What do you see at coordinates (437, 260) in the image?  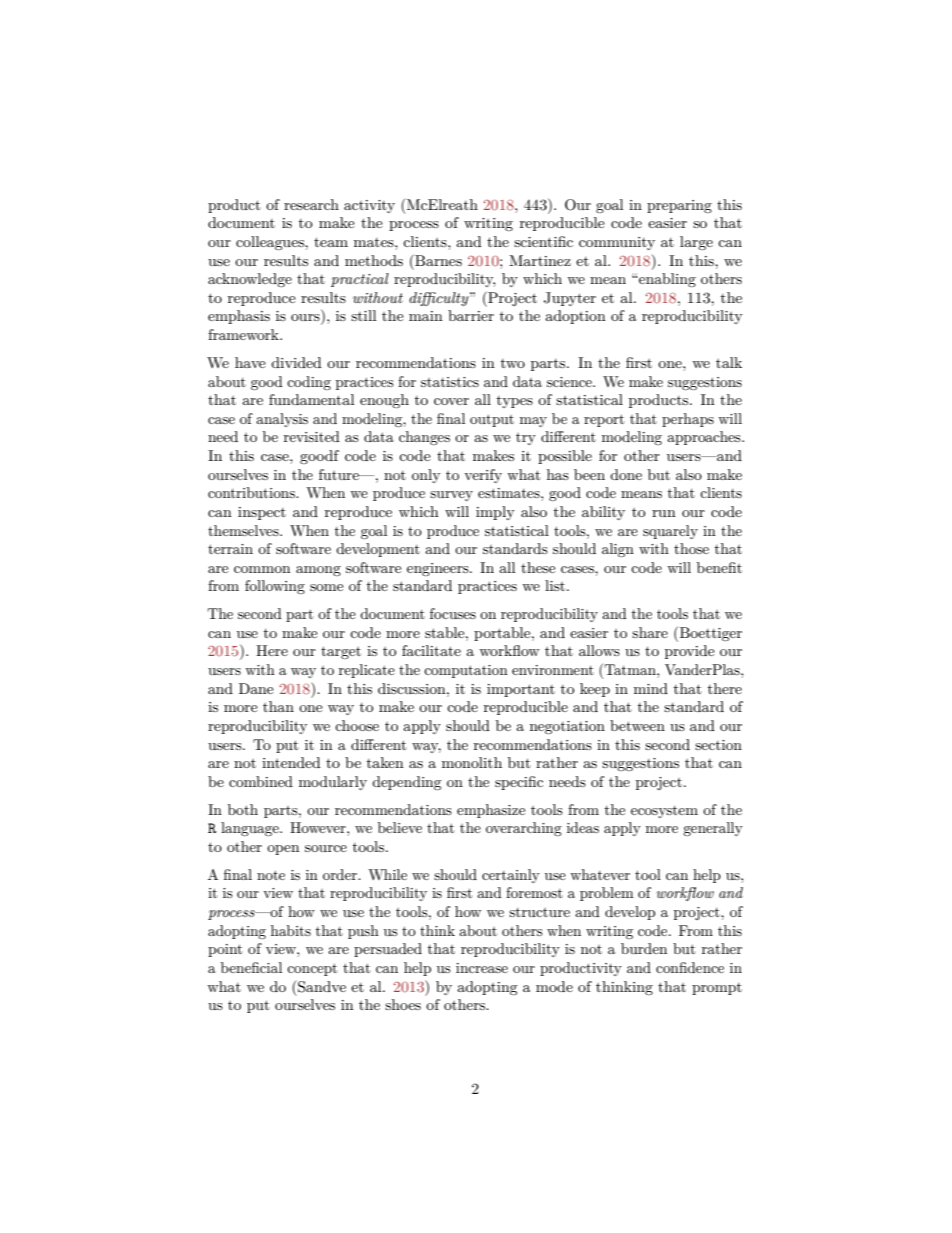 I see `Barnes` at bounding box center [437, 260].
